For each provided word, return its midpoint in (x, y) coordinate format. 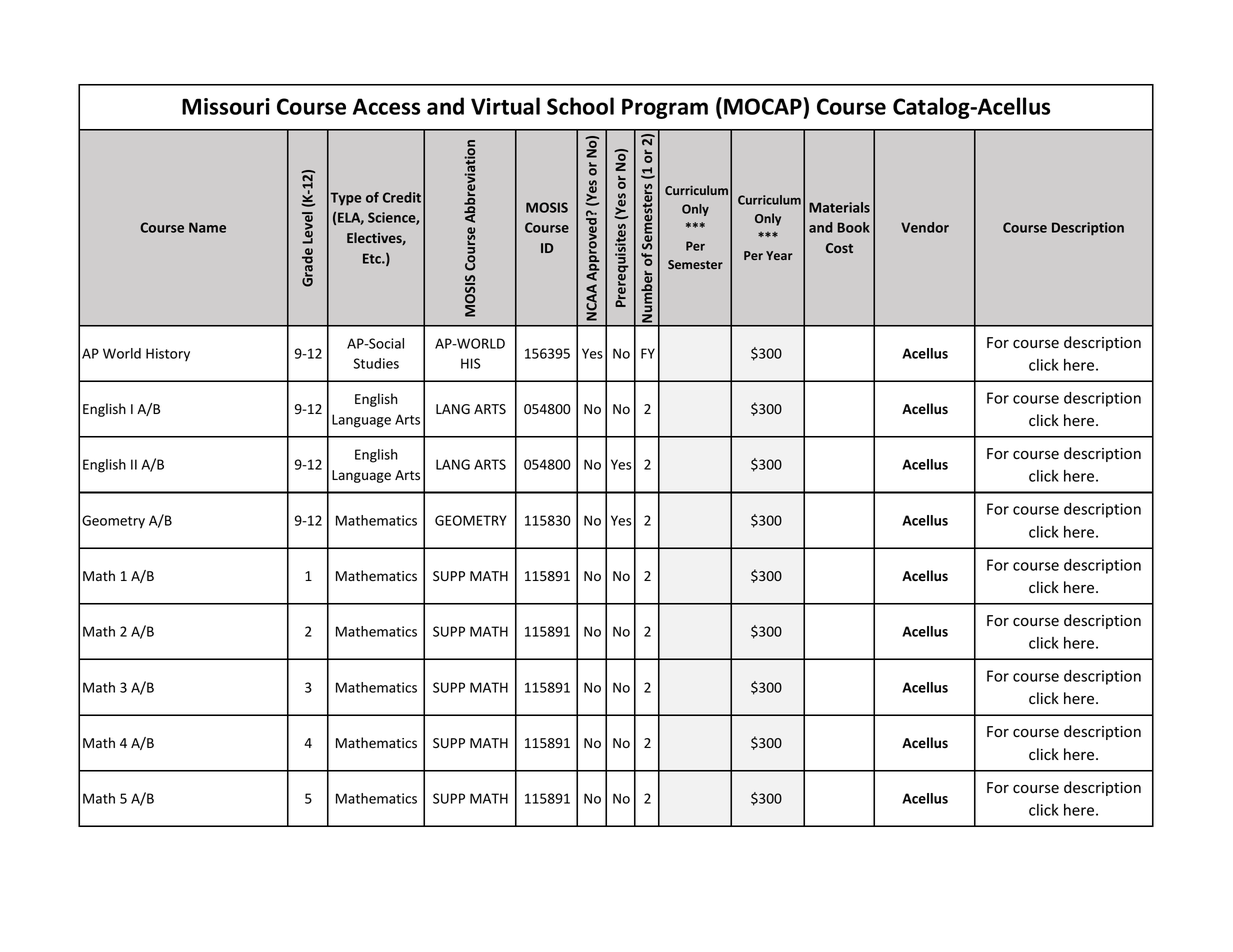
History (168, 354)
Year (779, 255)
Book (854, 227)
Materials (839, 207)
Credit (402, 197)
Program (665, 108)
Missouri (226, 106)
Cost (839, 248)
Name (207, 227)
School (580, 106)
